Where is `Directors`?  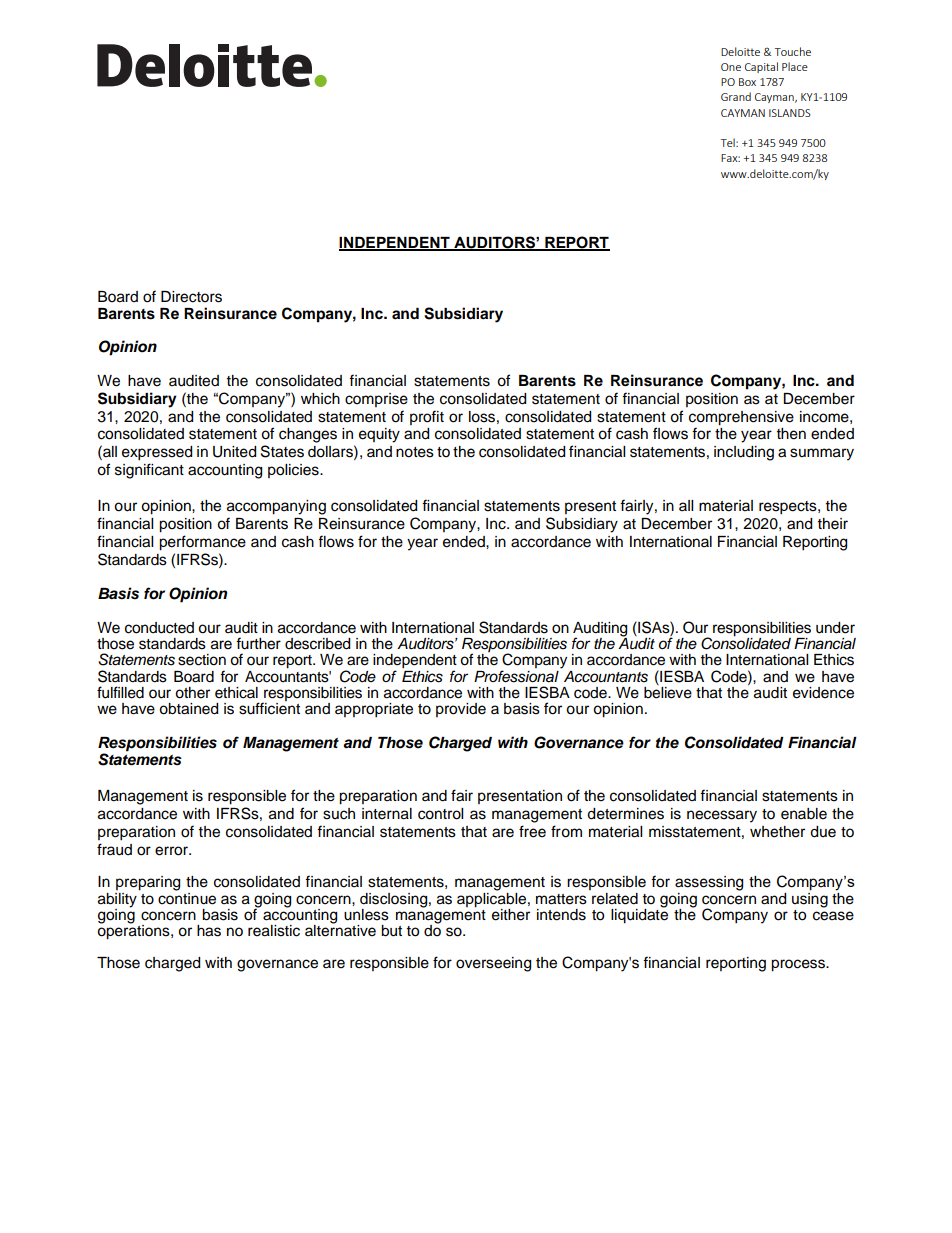 Directors is located at coordinates (191, 297).
